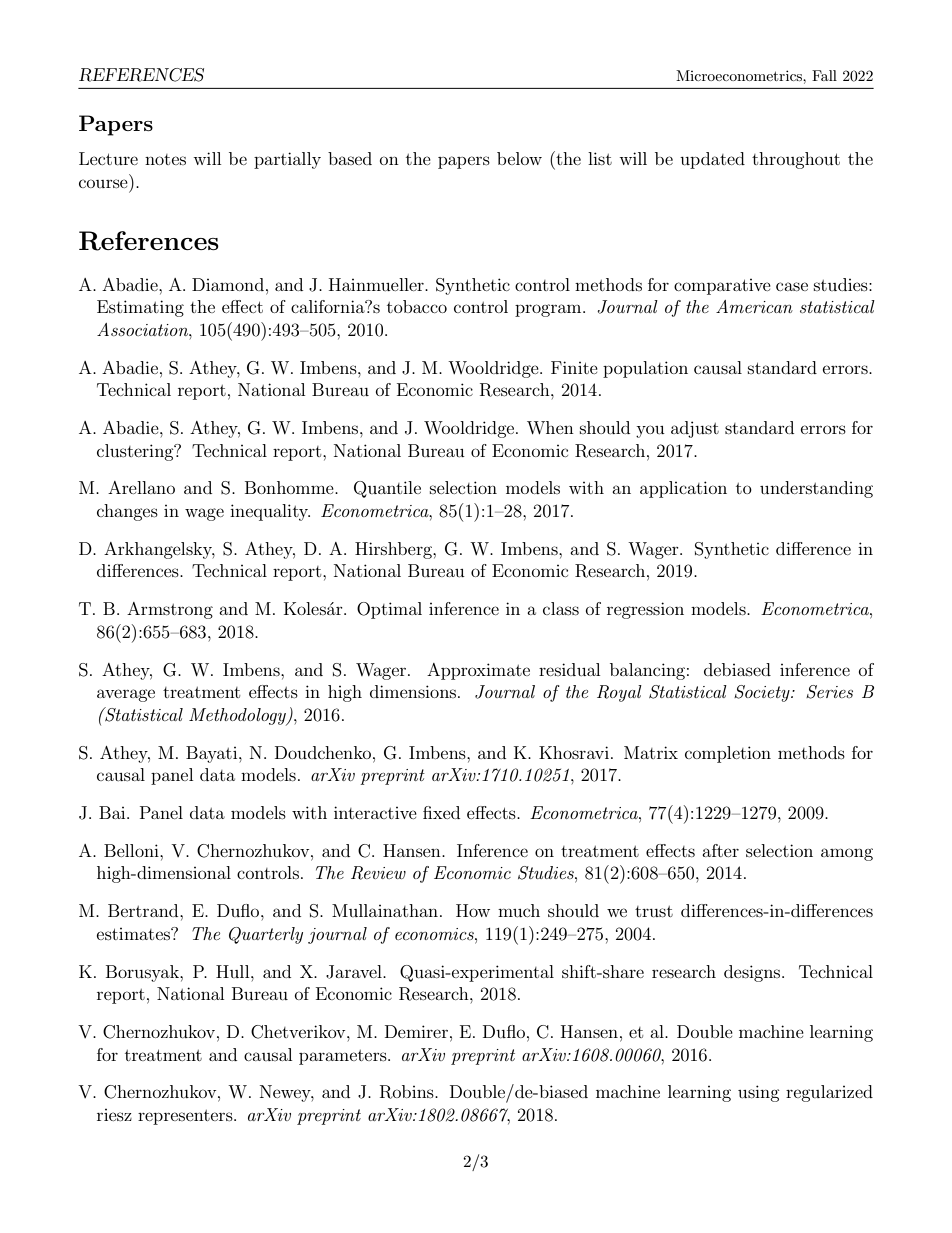  Describe the element at coordinates (645, 610) in the image. I see `regression` at that location.
